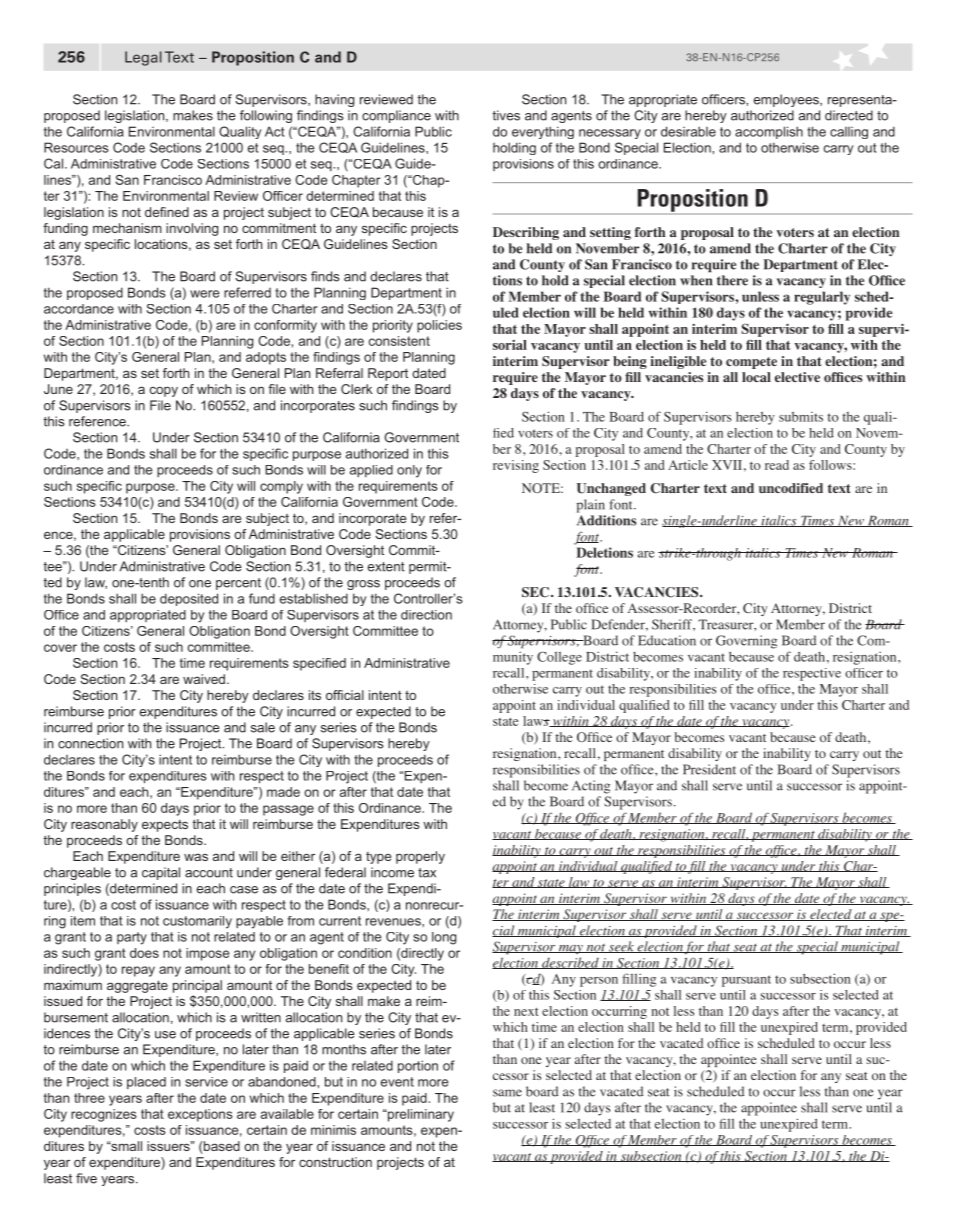 The image size is (956, 1232). I want to click on policies, so click(439, 326).
